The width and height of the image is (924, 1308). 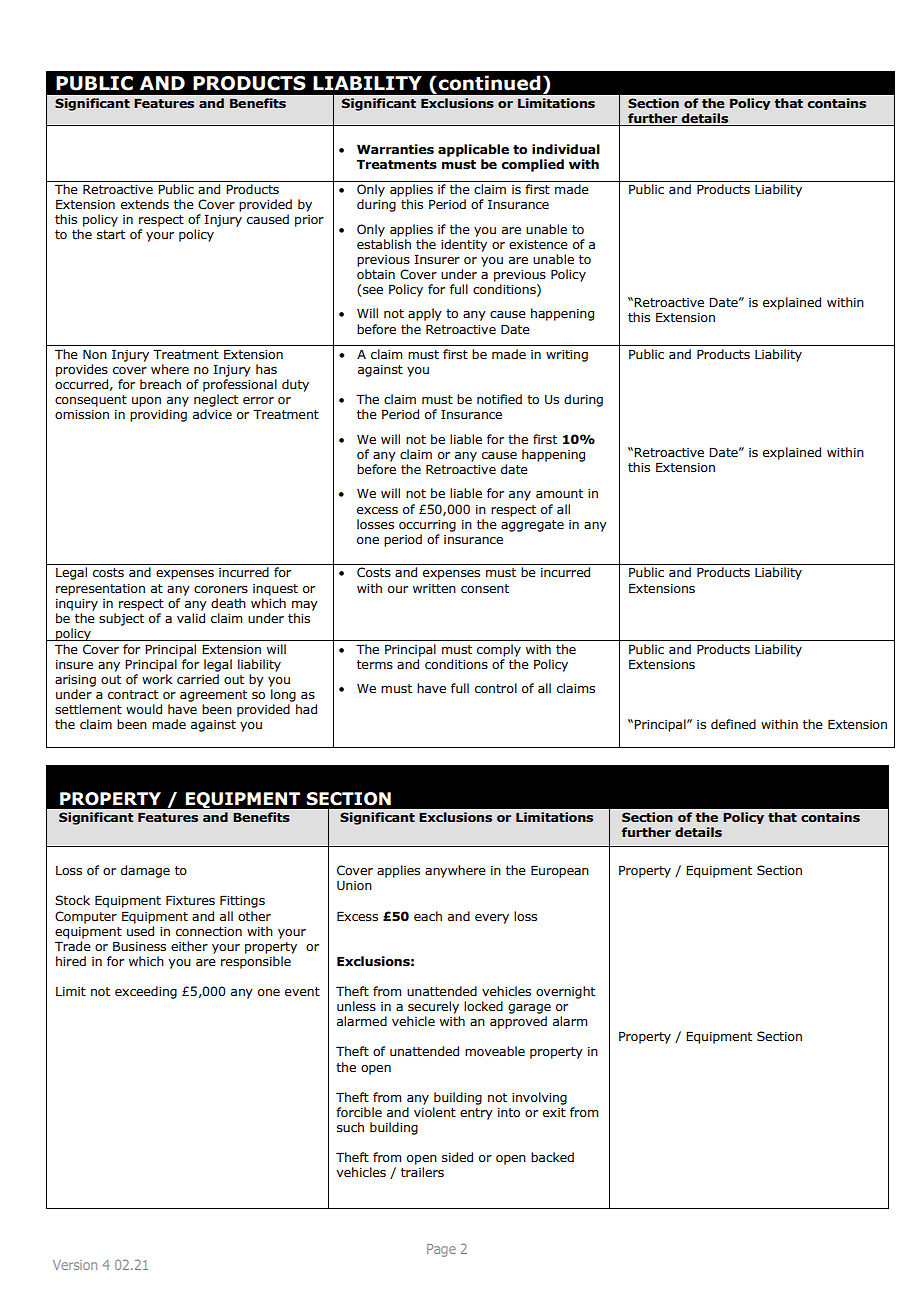 What do you see at coordinates (75, 1265) in the image?
I see `Version` at bounding box center [75, 1265].
